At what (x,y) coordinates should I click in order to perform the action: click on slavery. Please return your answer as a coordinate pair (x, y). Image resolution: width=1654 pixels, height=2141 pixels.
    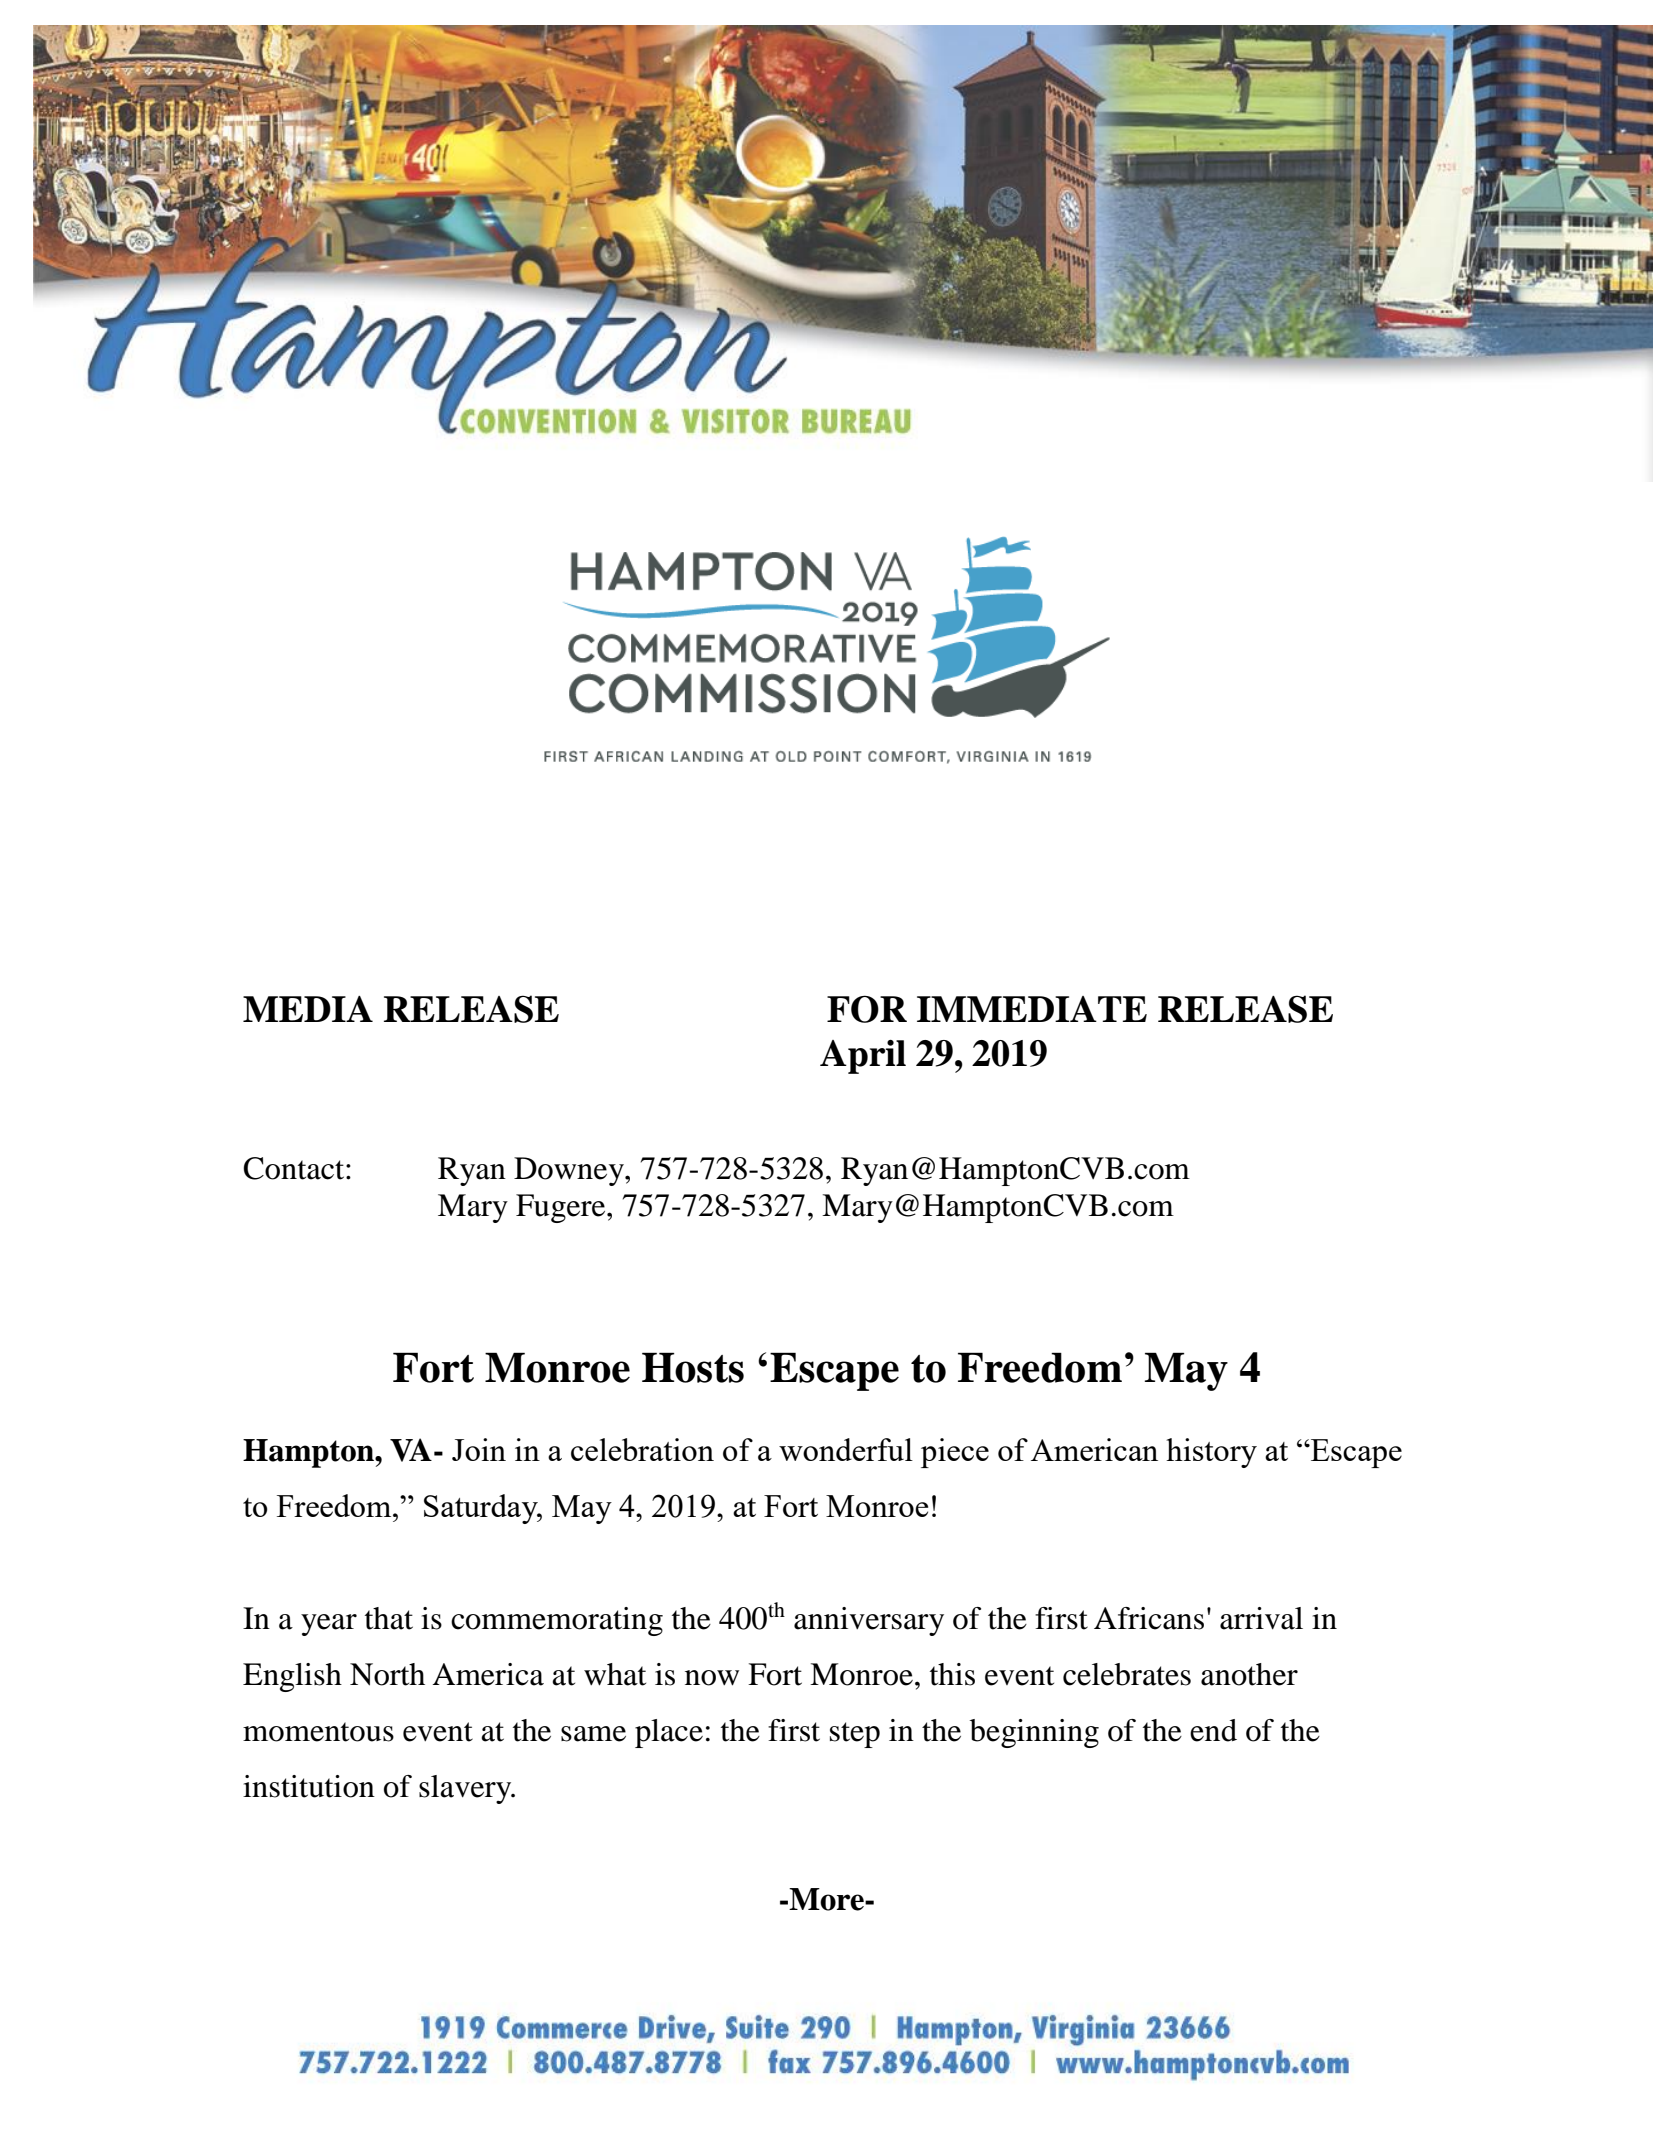
    Looking at the image, I should click on (466, 1789).
